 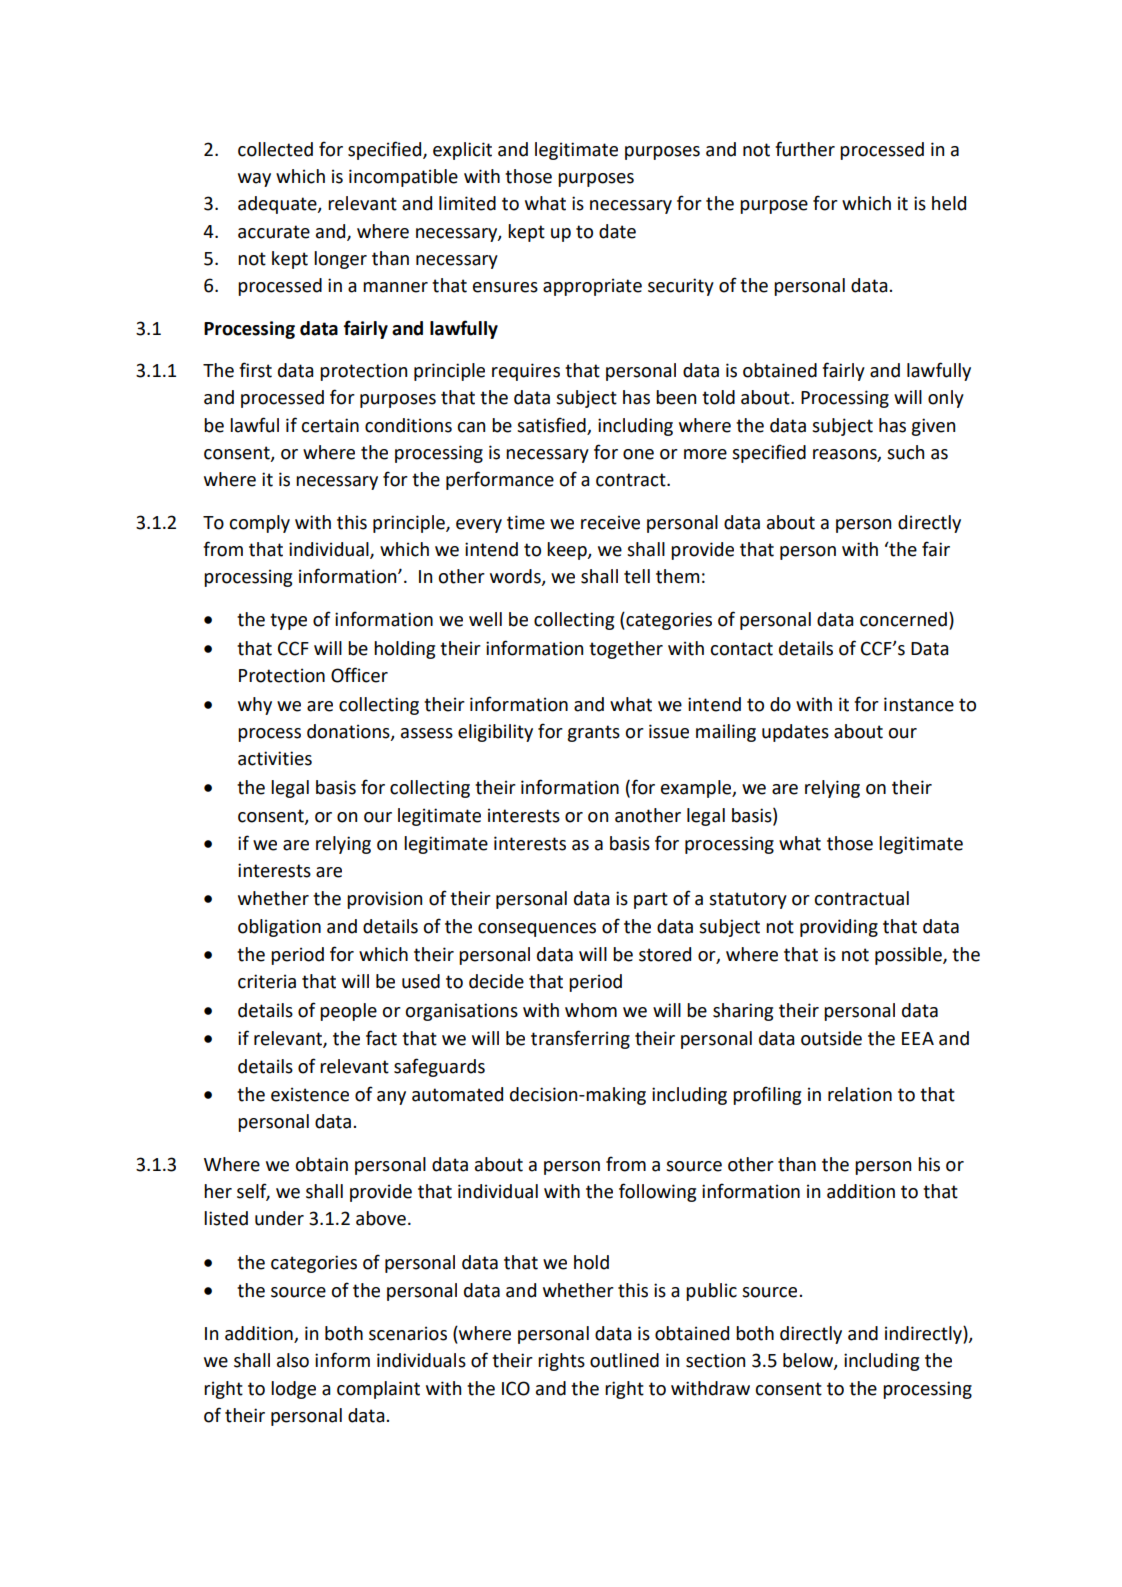 What do you see at coordinates (610, 522) in the document?
I see `receive` at bounding box center [610, 522].
